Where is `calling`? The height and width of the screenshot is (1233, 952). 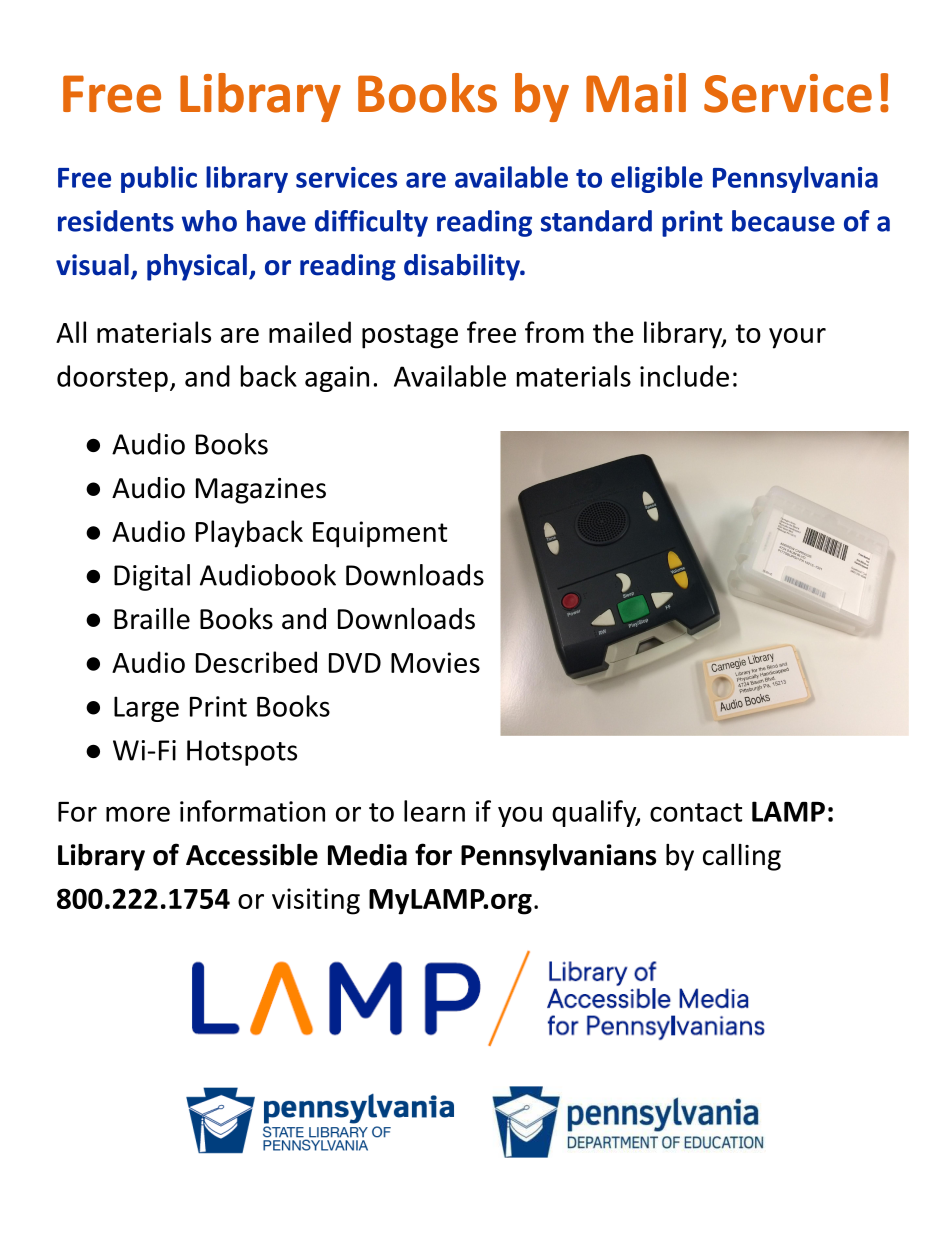
calling is located at coordinates (742, 857).
